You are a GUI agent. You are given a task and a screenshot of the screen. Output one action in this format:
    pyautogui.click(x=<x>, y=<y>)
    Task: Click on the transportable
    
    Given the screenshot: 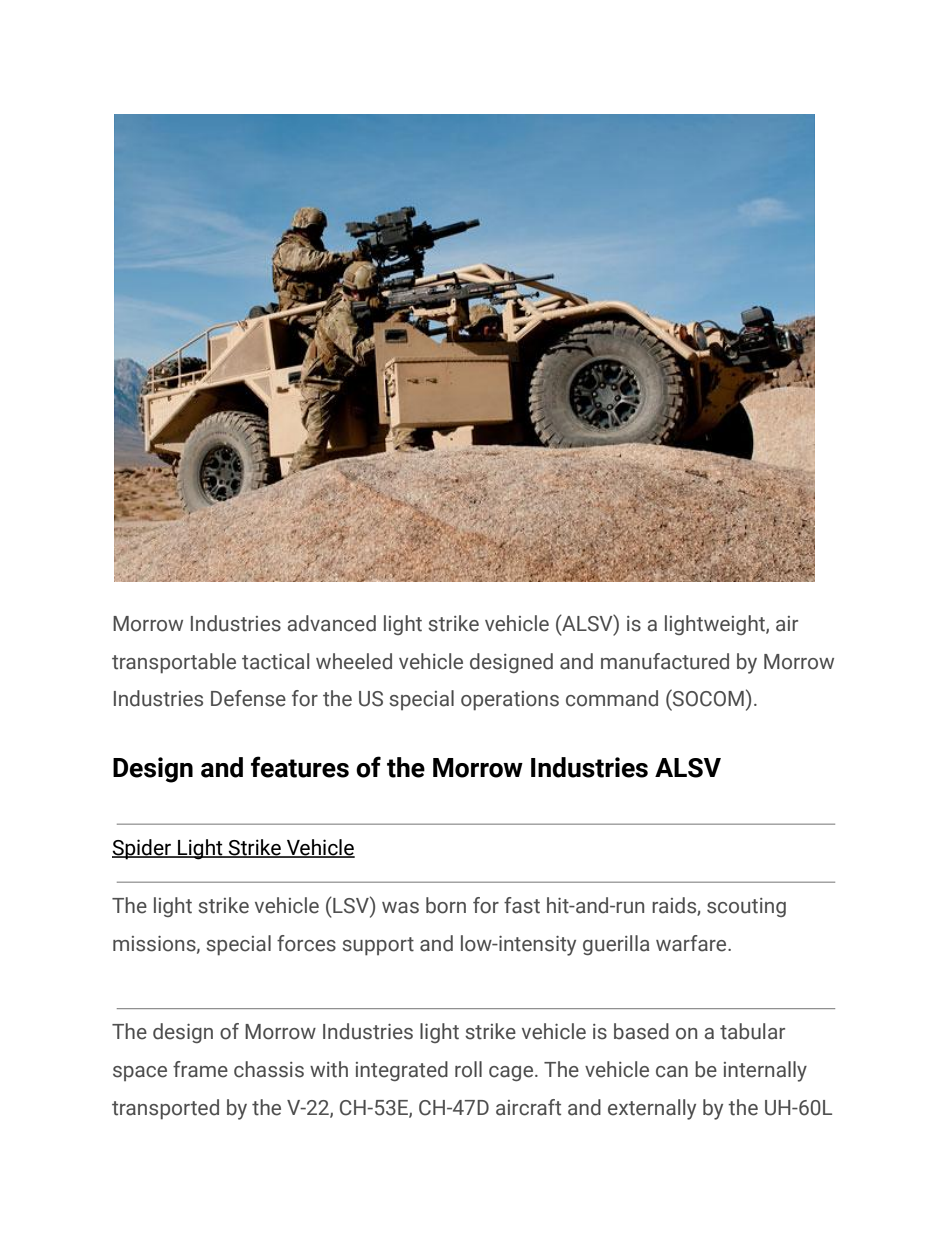 What is the action you would take?
    pyautogui.click(x=174, y=663)
